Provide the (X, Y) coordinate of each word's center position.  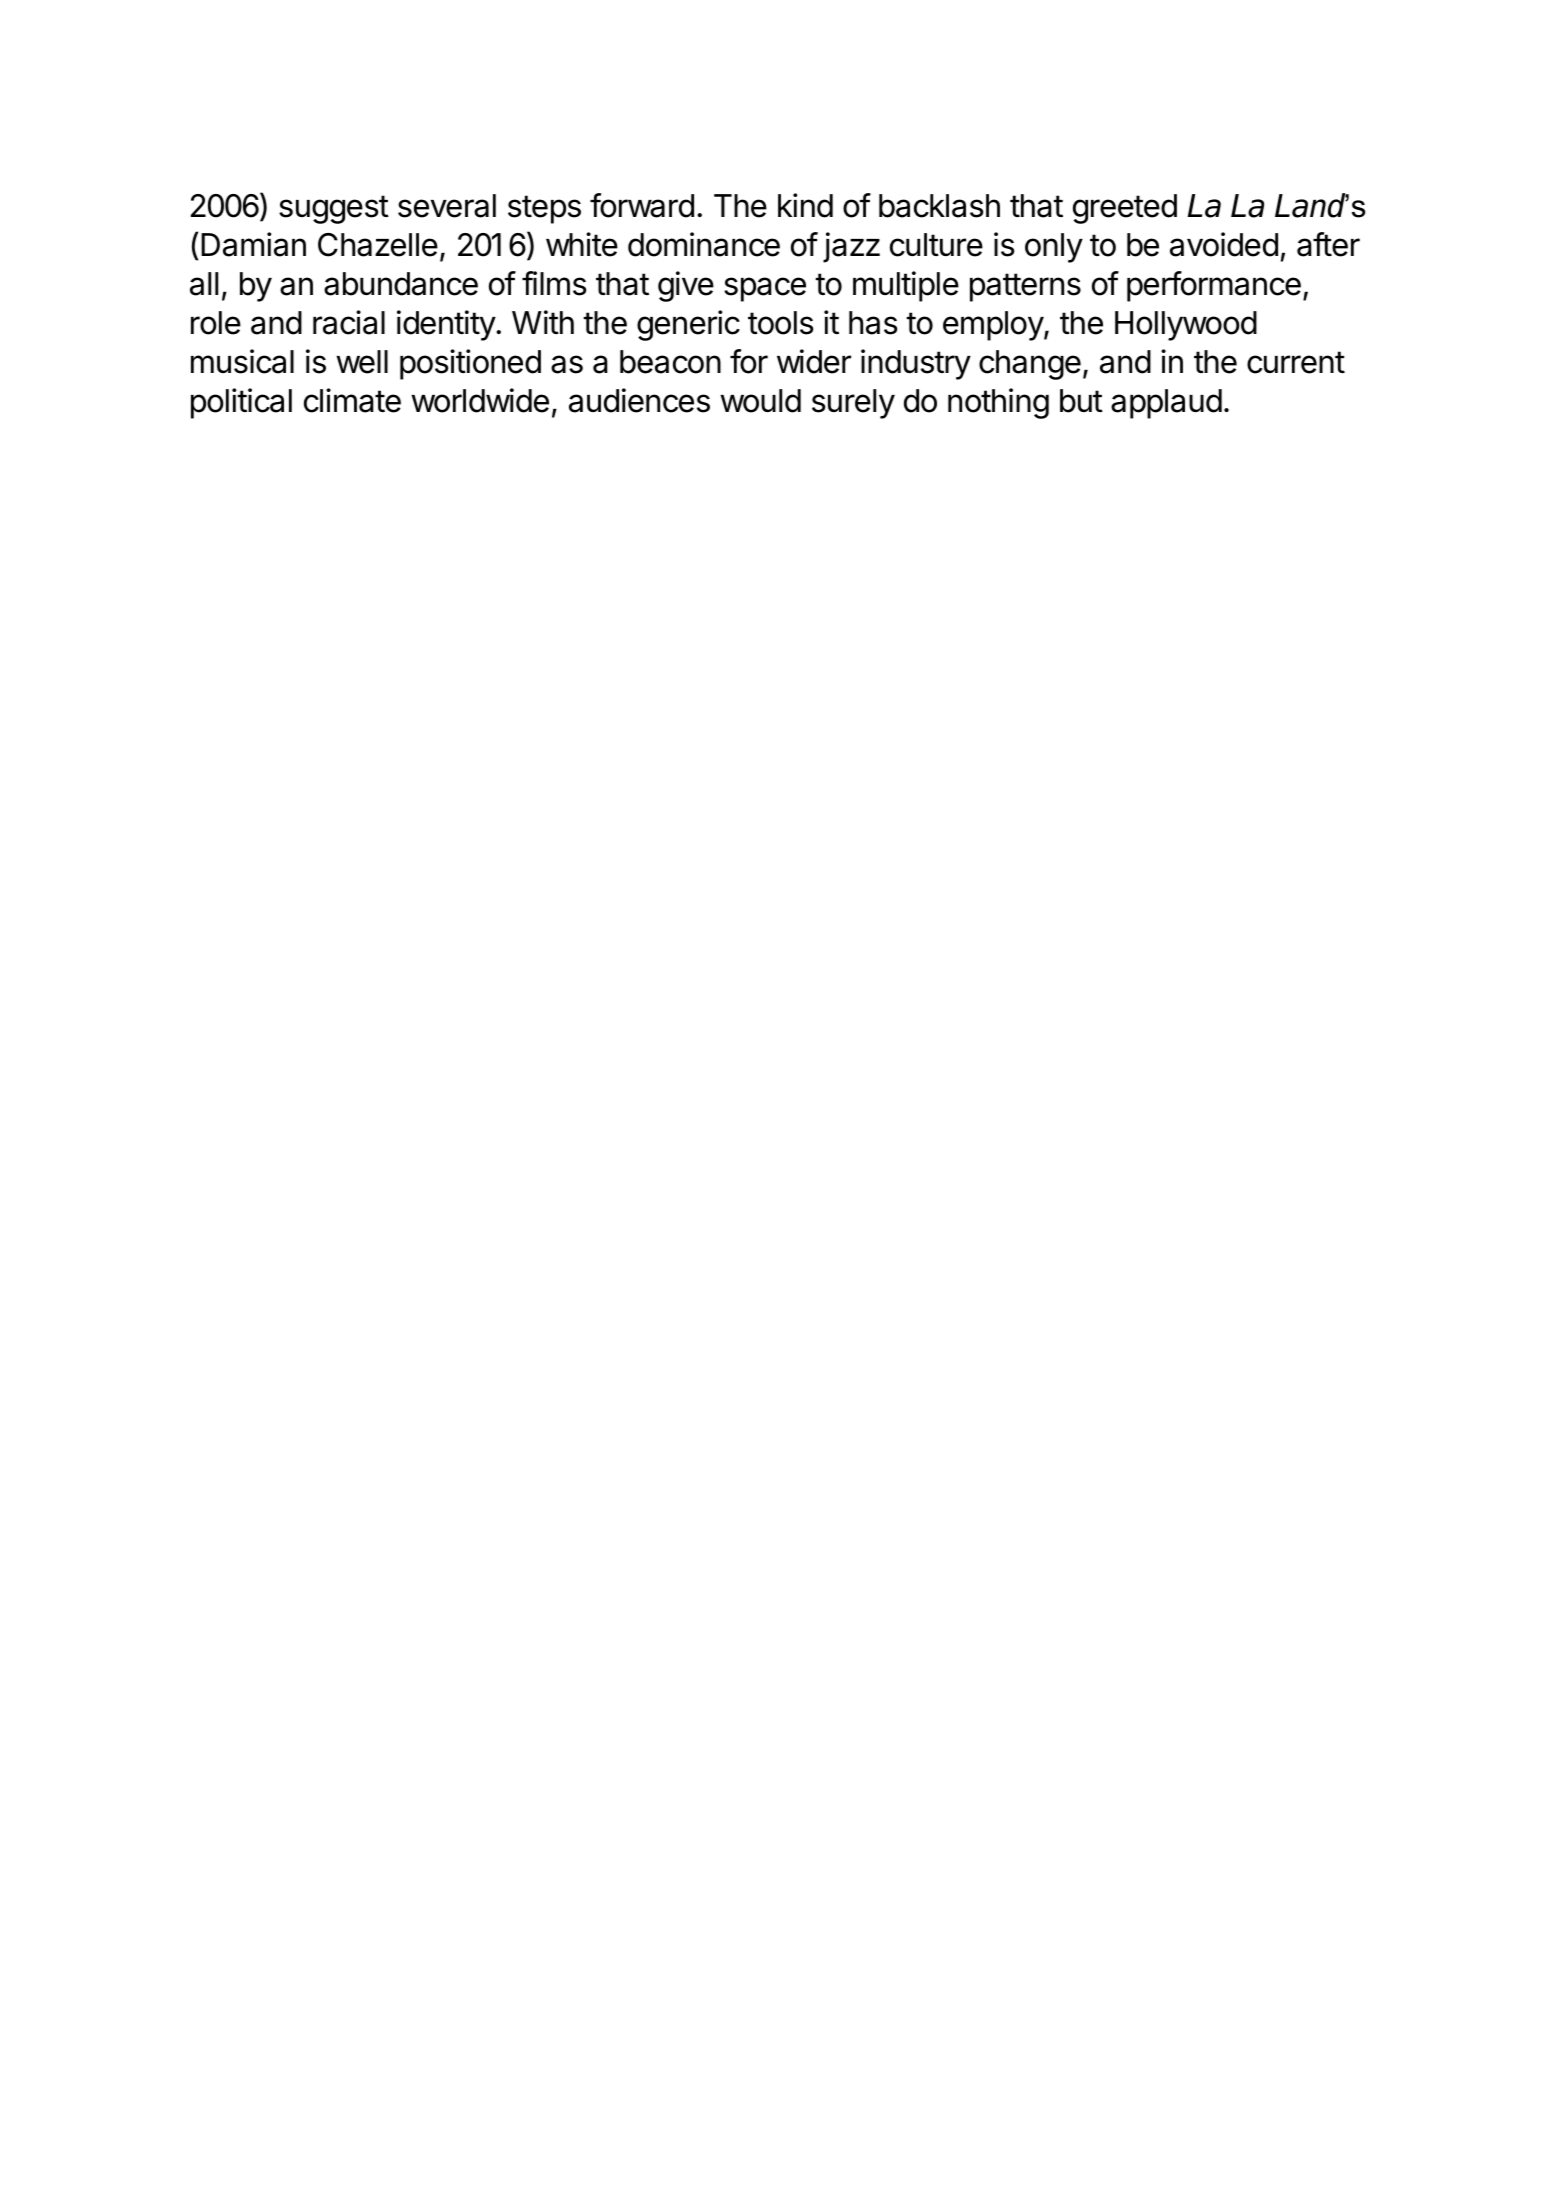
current (1296, 362)
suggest (334, 209)
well (362, 362)
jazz (851, 247)
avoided (1224, 244)
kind (805, 205)
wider (814, 361)
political (241, 403)
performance (1214, 286)
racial (349, 322)
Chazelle (378, 245)
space (765, 289)
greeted (1125, 209)
